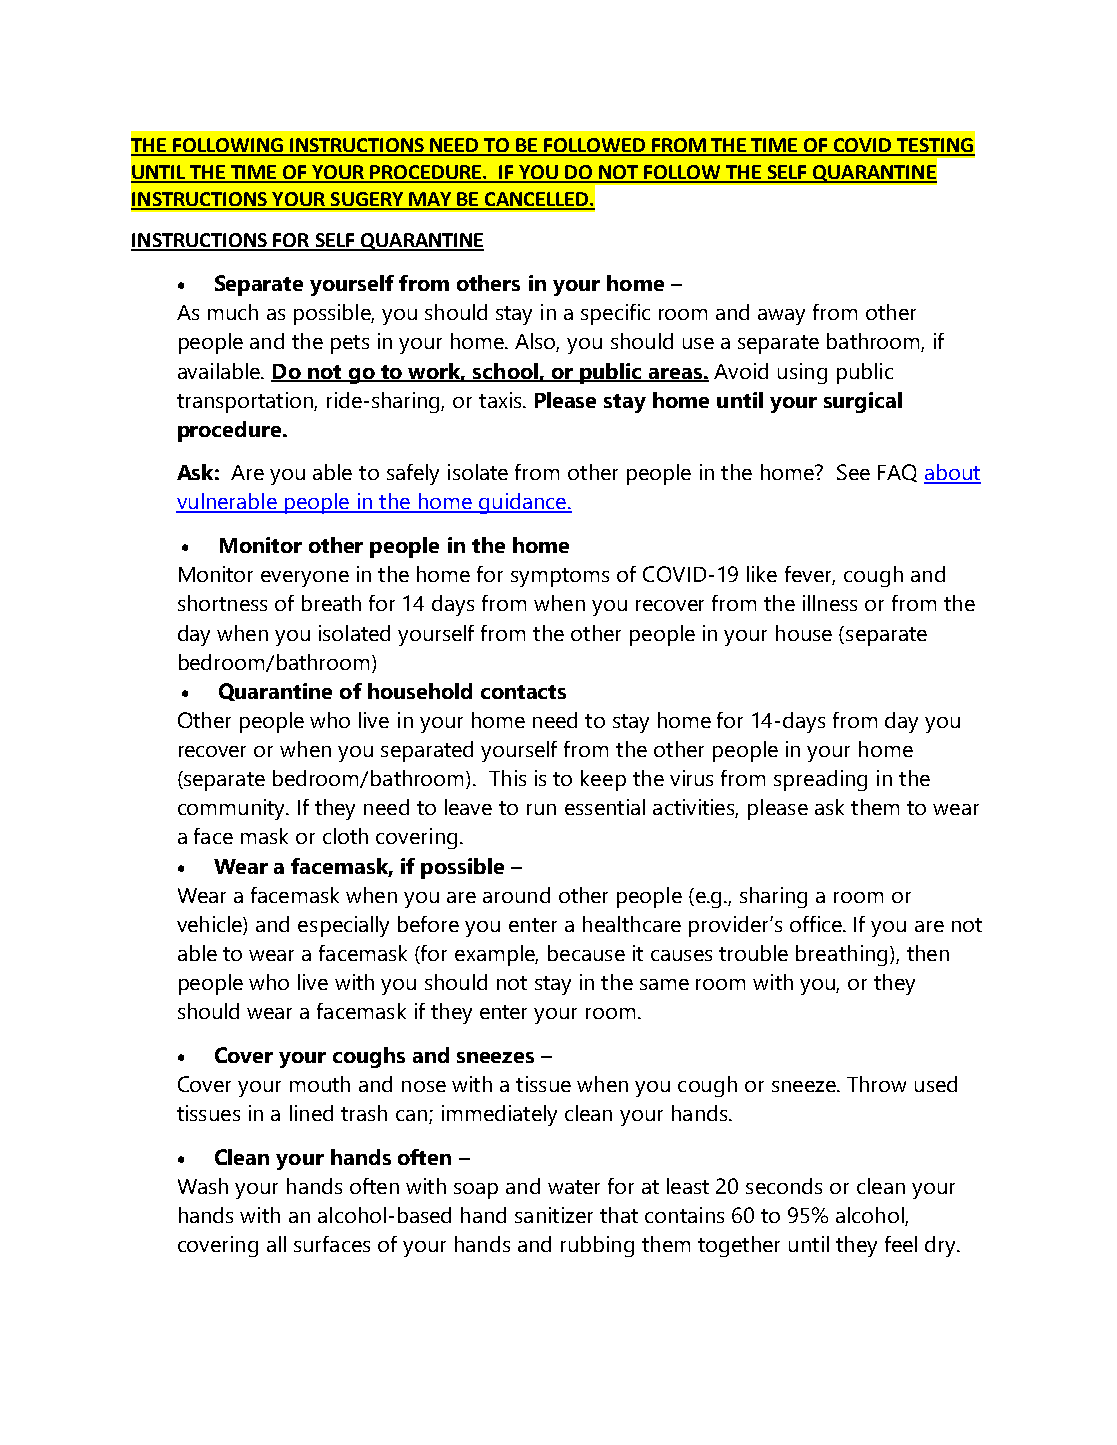  Describe the element at coordinates (935, 146) in the page. I see `TESTING` at that location.
